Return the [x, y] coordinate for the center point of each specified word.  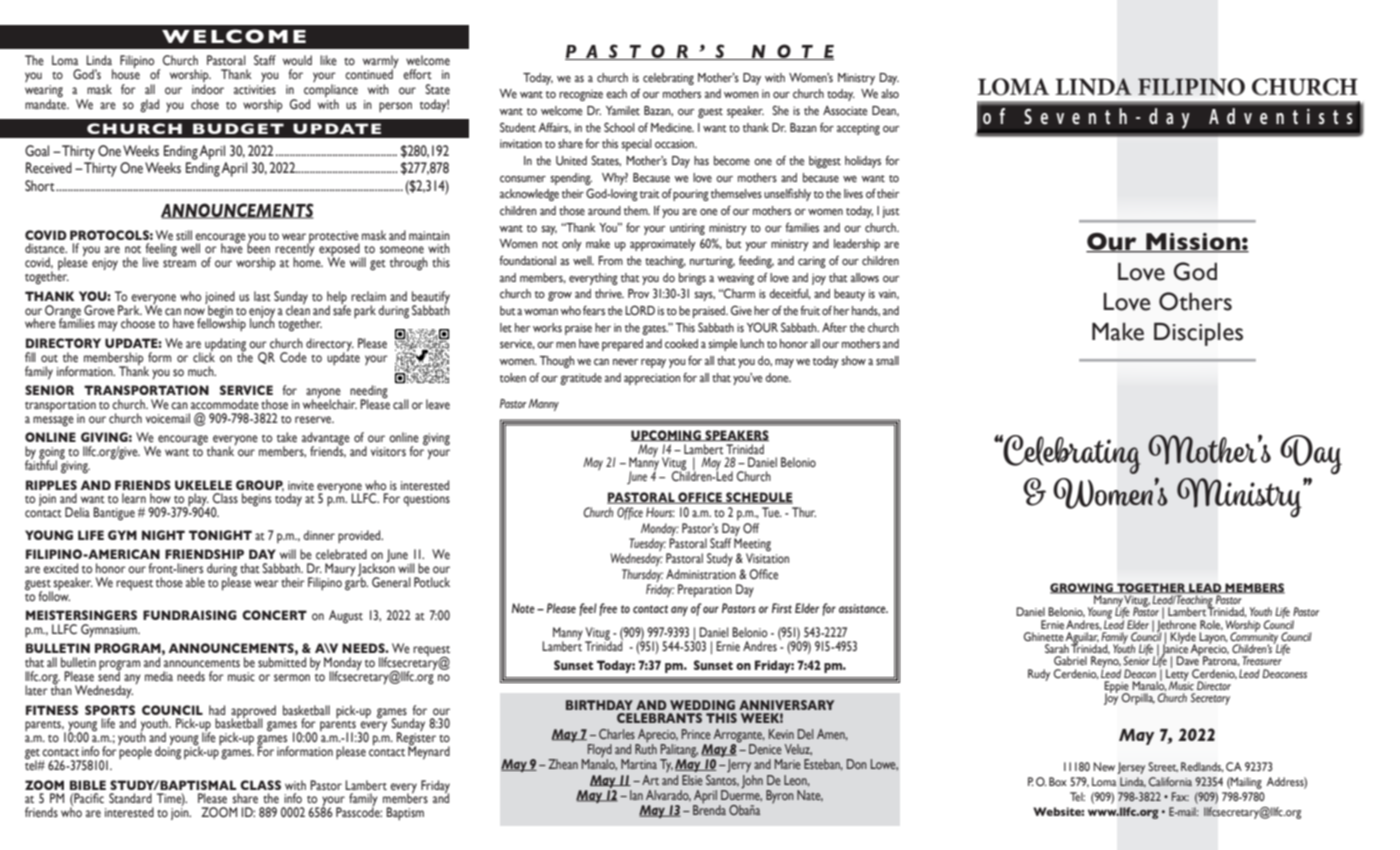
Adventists [1281, 116]
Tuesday [647, 546]
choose [138, 323]
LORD [640, 310]
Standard [130, 798]
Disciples [1198, 334]
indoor [208, 89]
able [195, 582]
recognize [581, 95]
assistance [863, 608]
